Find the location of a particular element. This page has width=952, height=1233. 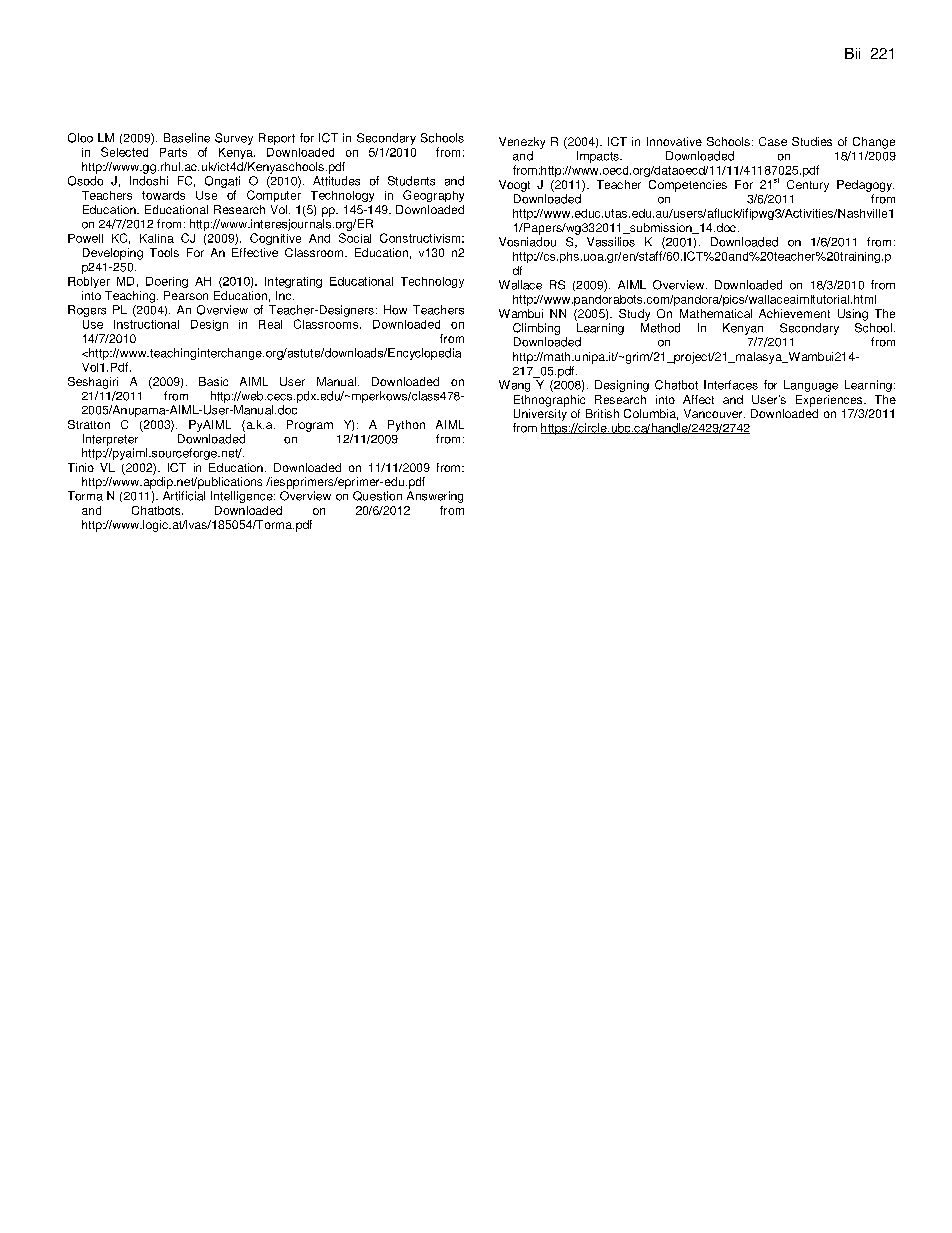

Bii is located at coordinates (852, 53).
